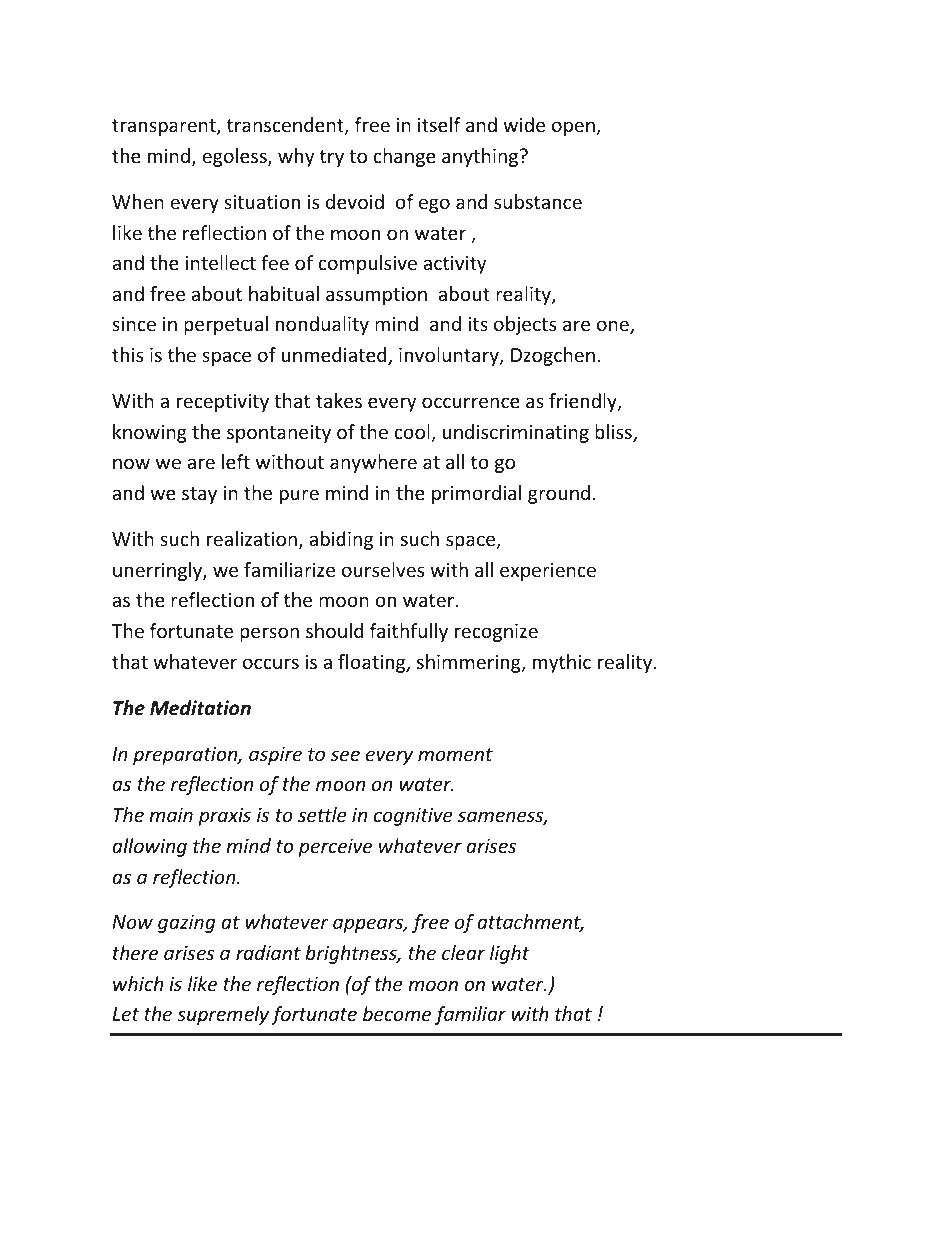  Describe the element at coordinates (404, 157) in the screenshot. I see `change` at that location.
